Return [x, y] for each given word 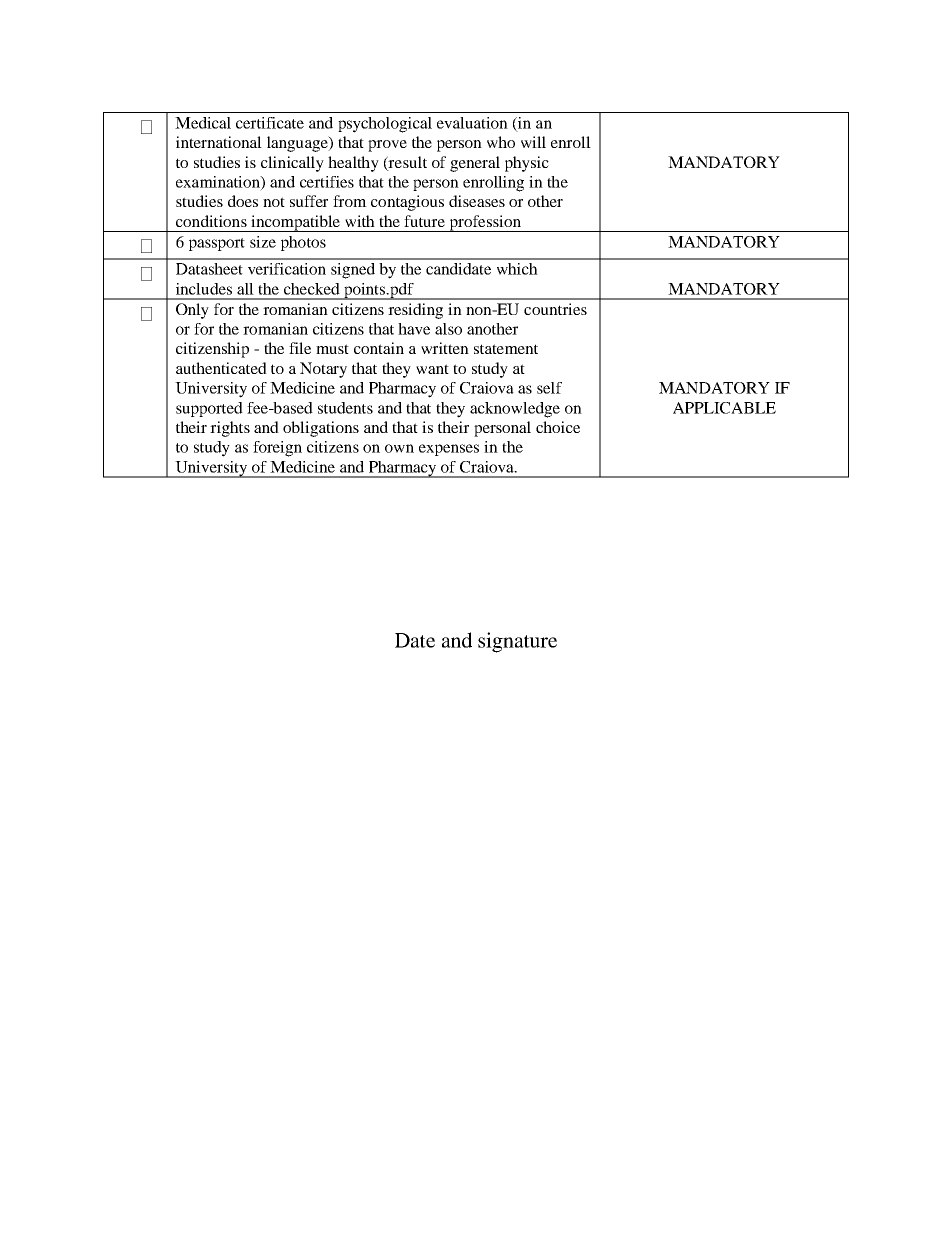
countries [555, 309]
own [399, 448]
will [533, 142]
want [432, 369]
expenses [449, 450]
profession [485, 223]
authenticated [221, 368]
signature [517, 642]
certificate [270, 123]
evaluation [472, 123]
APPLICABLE [724, 408]
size [263, 242]
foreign [277, 449]
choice [558, 427]
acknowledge [515, 410]
